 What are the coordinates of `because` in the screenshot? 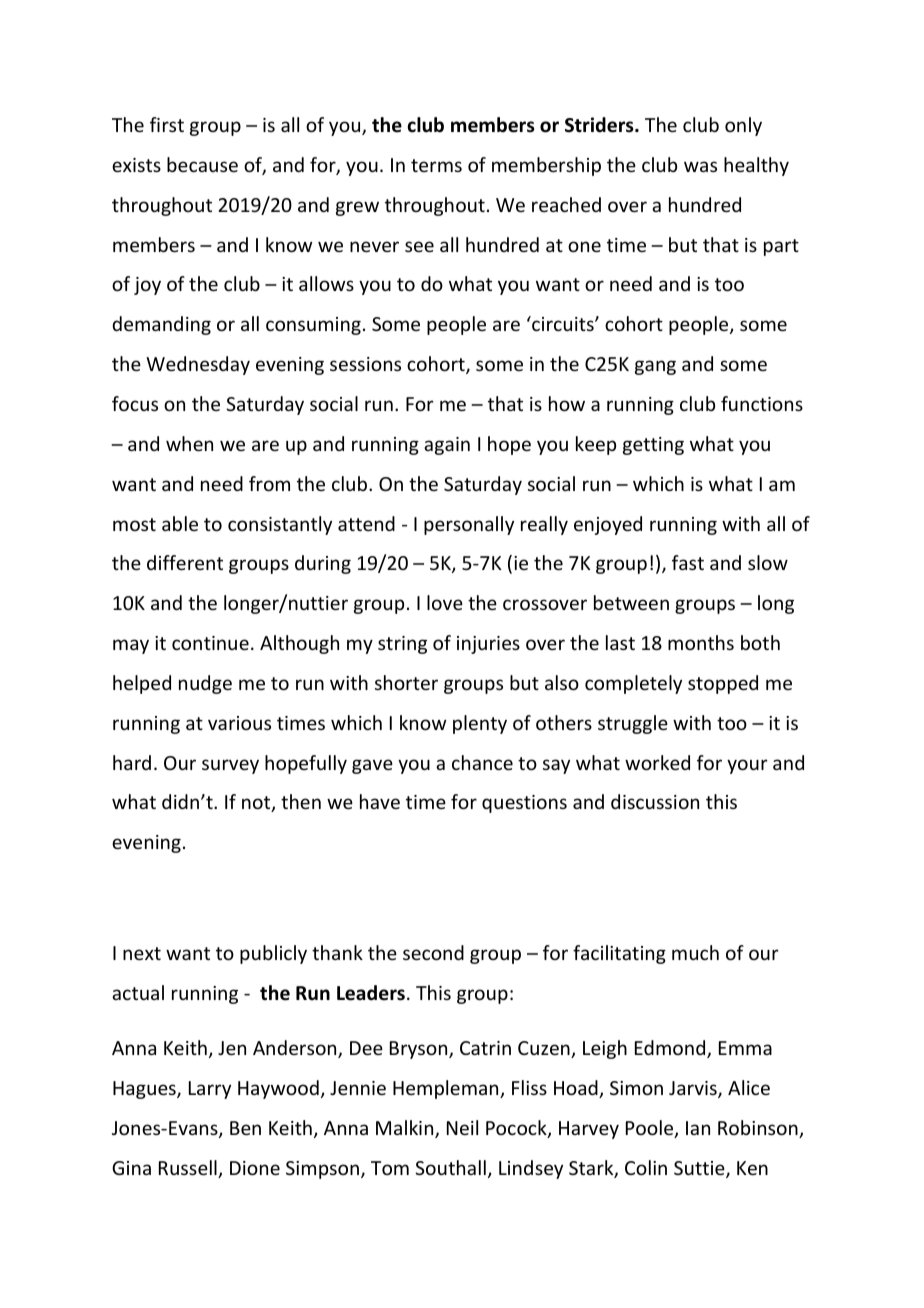 It's located at (202, 164).
